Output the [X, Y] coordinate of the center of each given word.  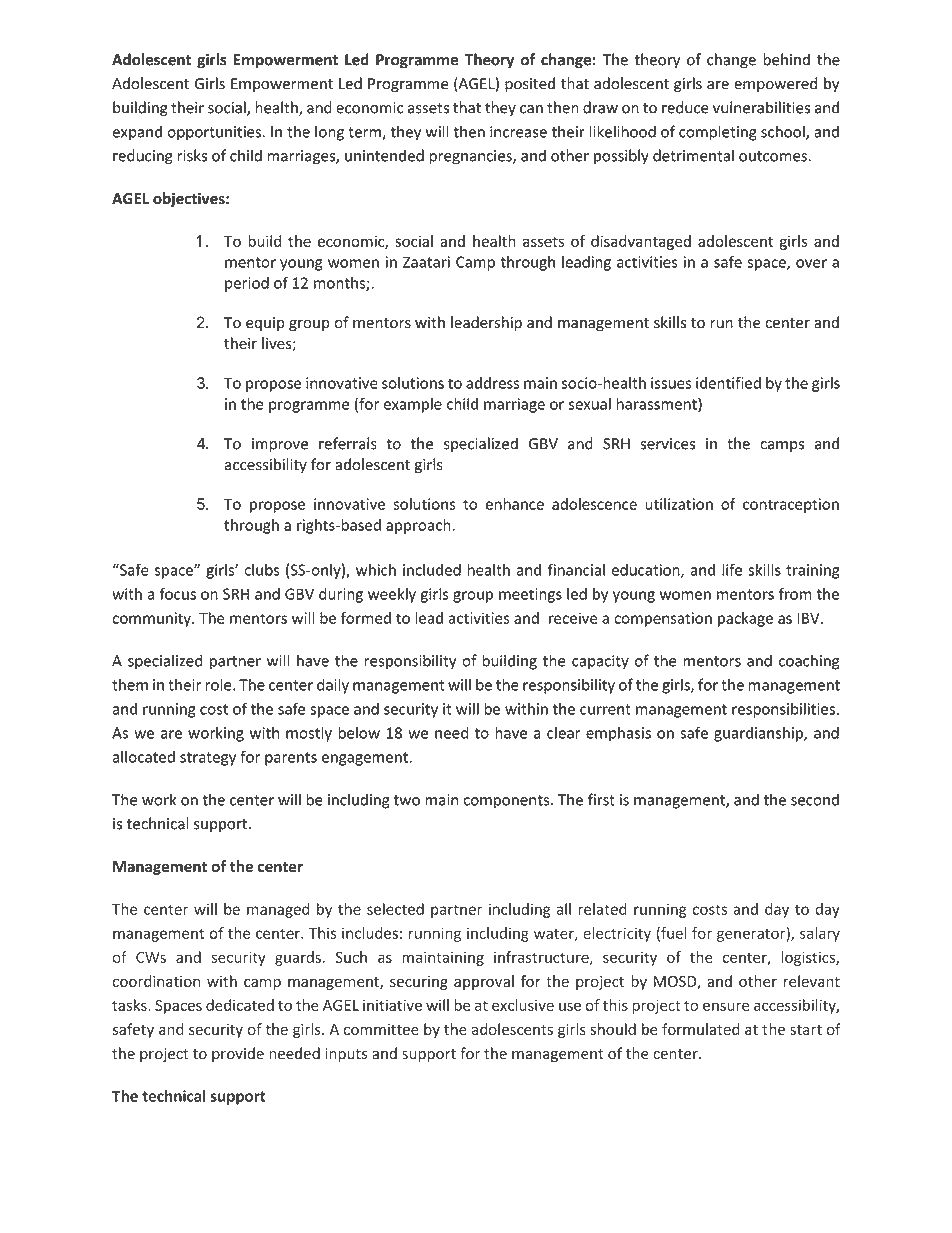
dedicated [240, 1005]
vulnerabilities [761, 107]
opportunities [214, 133]
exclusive [523, 1005]
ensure [726, 1006]
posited [530, 84]
